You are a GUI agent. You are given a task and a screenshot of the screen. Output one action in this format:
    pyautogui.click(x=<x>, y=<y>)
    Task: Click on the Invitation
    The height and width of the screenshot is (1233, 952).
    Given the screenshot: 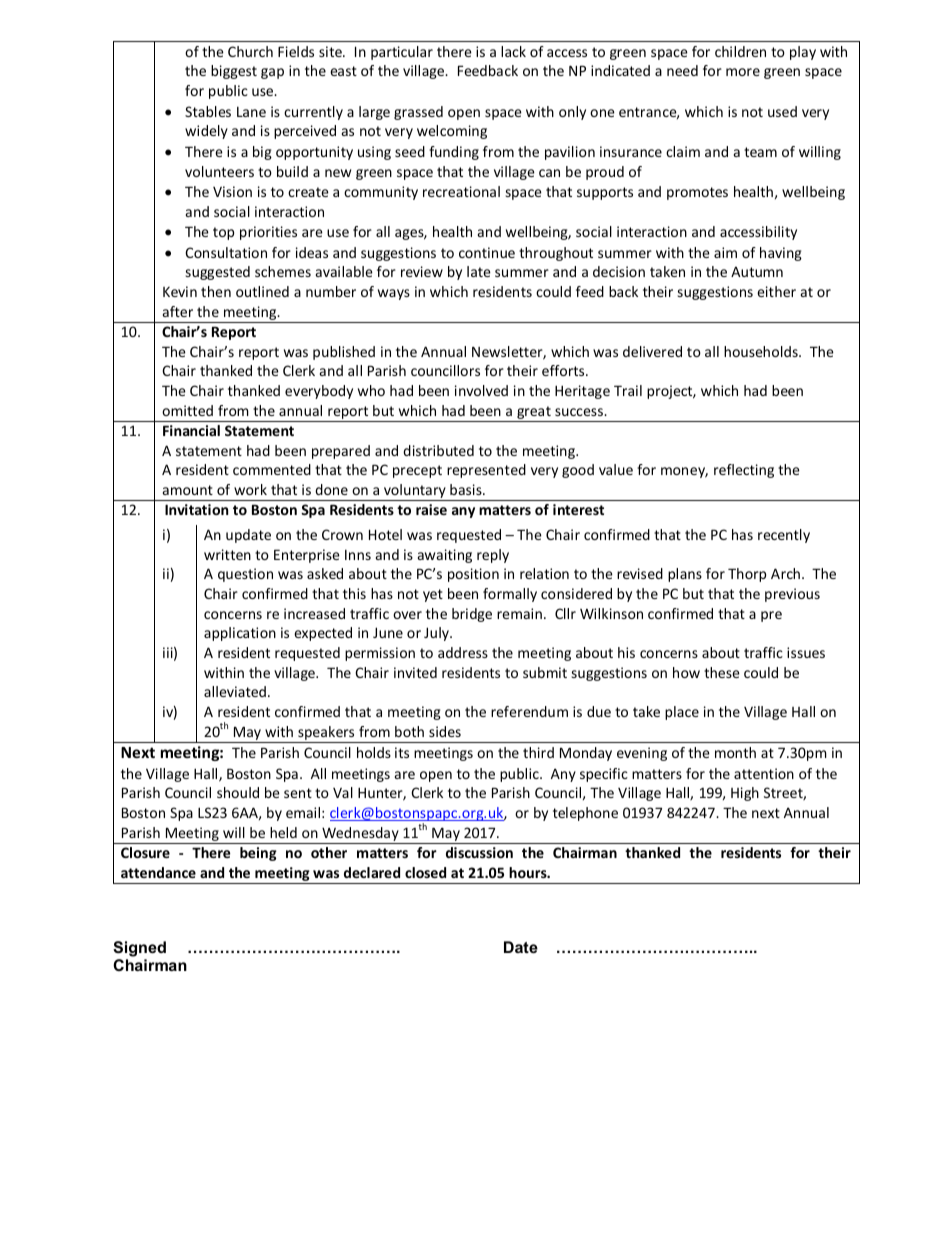 What is the action you would take?
    pyautogui.click(x=196, y=509)
